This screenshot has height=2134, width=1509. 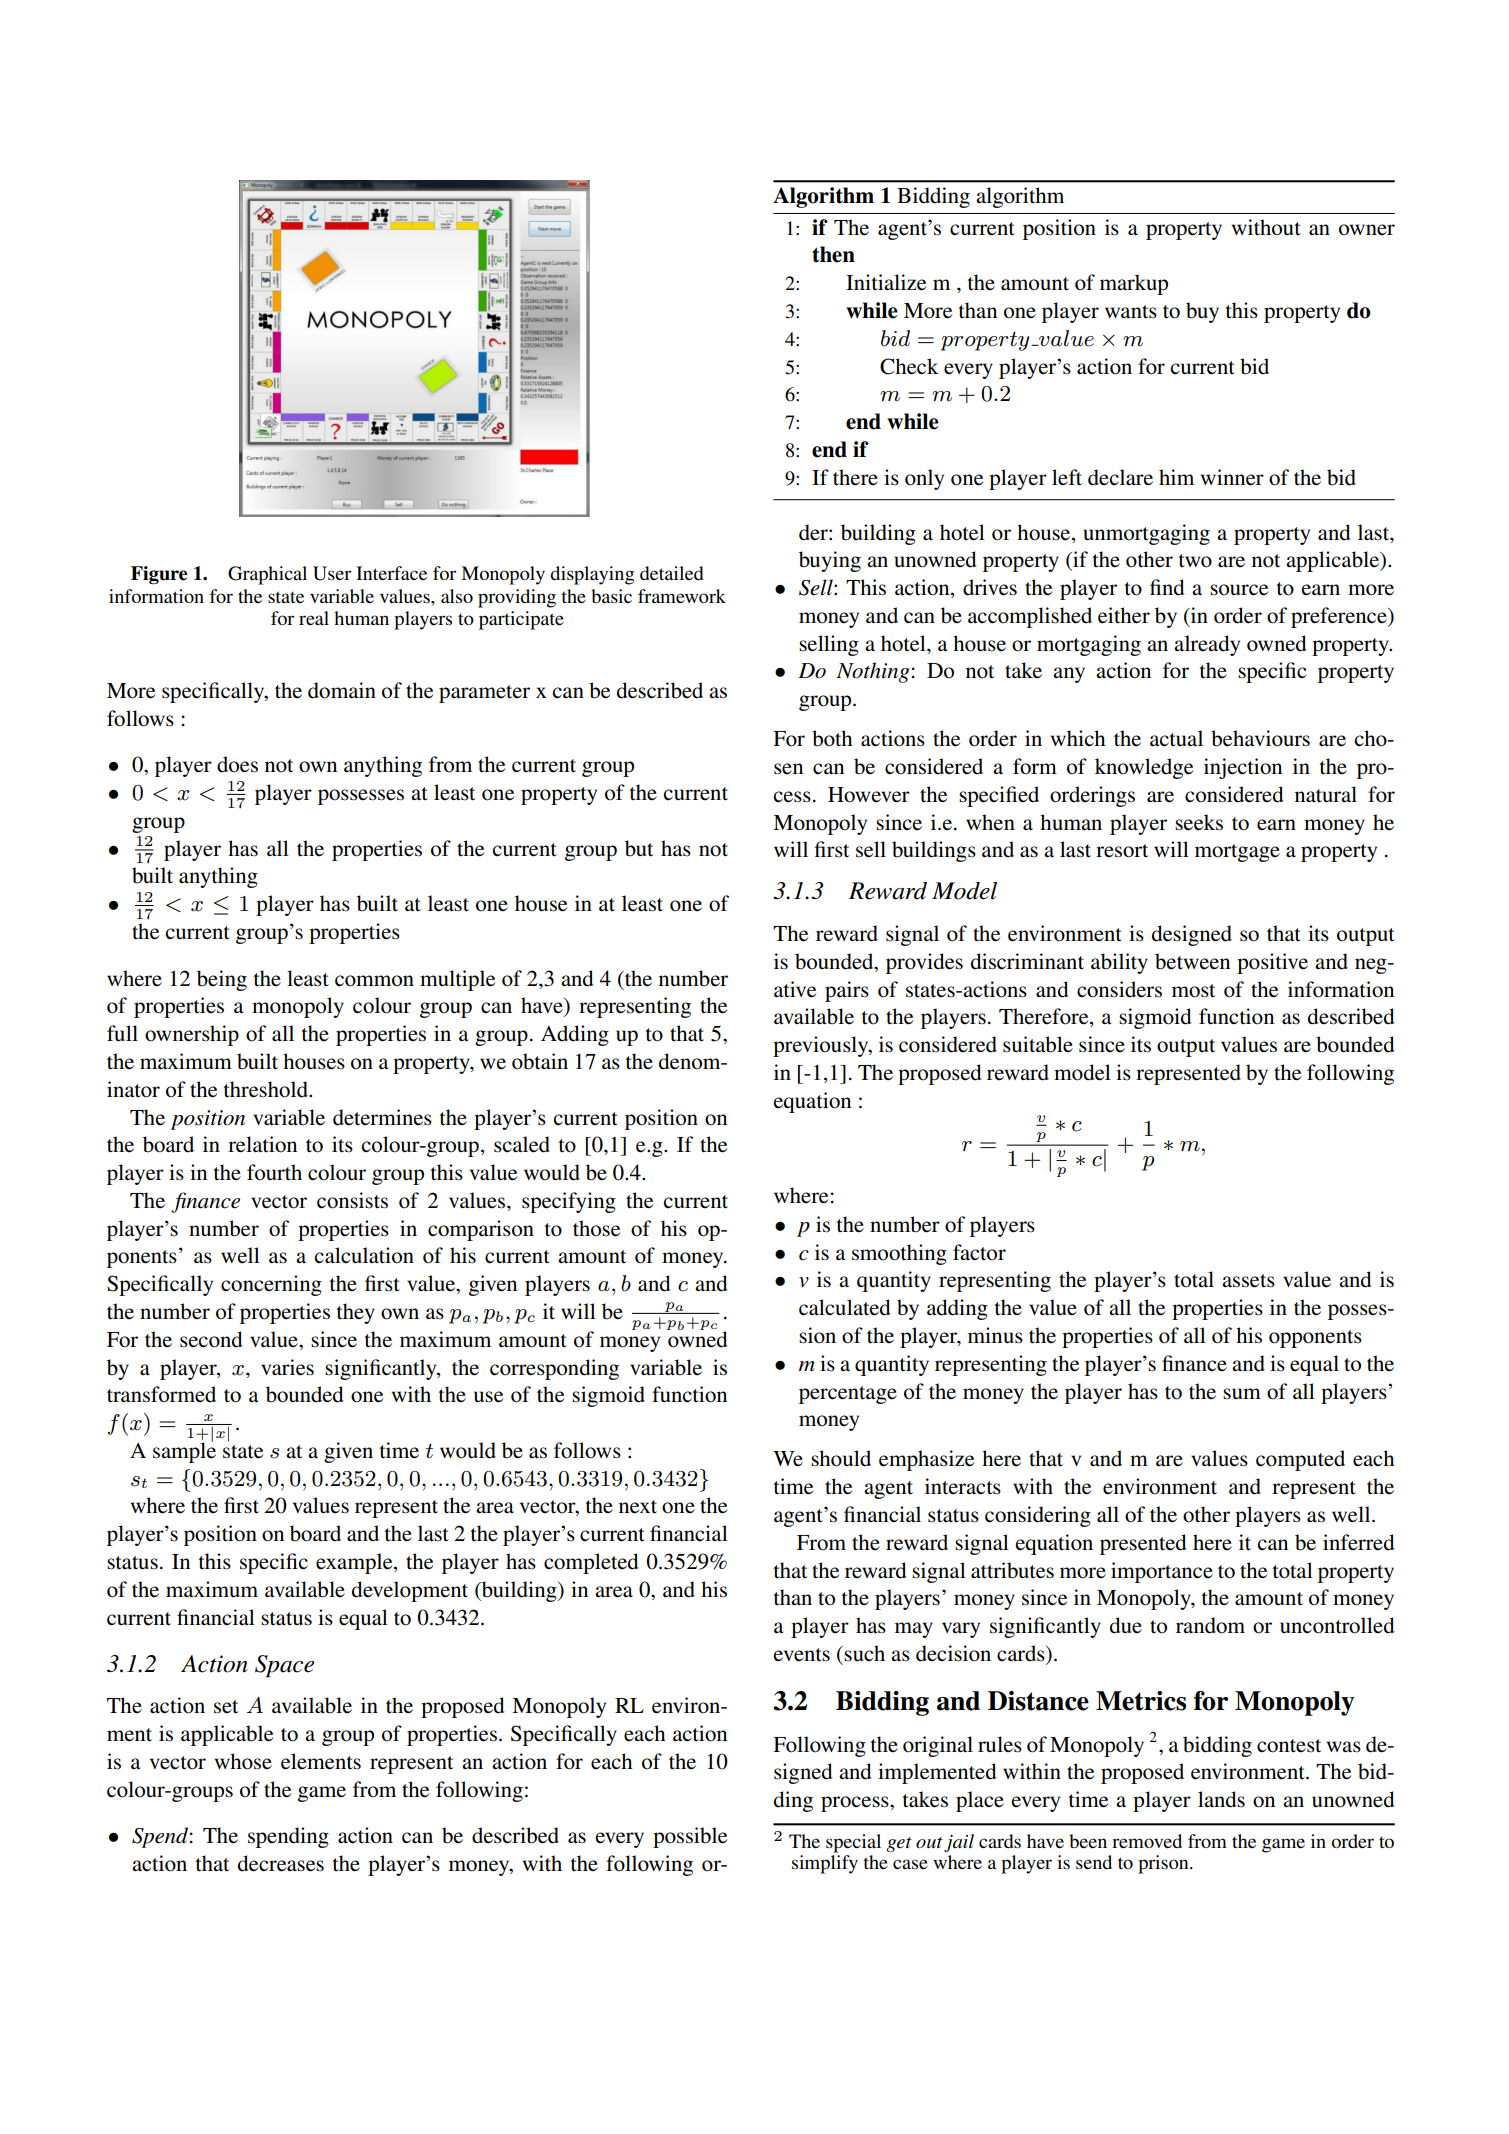 I want to click on seeks, so click(x=1199, y=822).
